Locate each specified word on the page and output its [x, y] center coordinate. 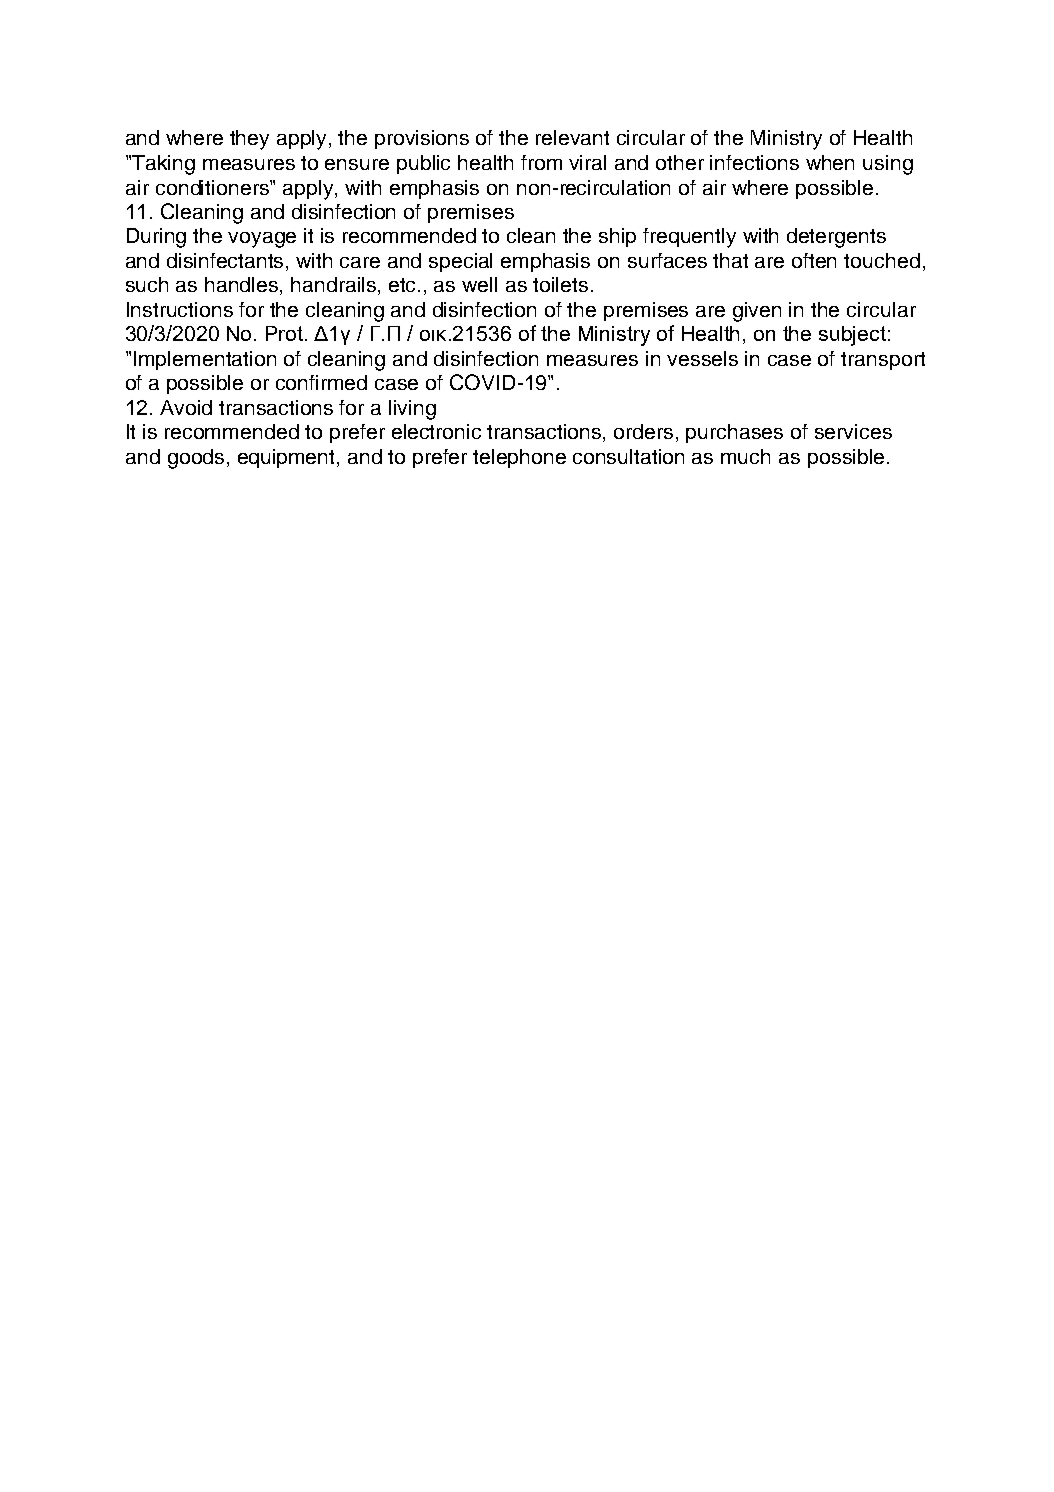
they [249, 140]
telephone [519, 458]
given [757, 312]
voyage [262, 240]
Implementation [205, 360]
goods [196, 459]
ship [617, 237]
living [412, 410]
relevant [572, 137]
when [830, 162]
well [479, 284]
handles [243, 286]
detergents [836, 238]
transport [883, 361]
